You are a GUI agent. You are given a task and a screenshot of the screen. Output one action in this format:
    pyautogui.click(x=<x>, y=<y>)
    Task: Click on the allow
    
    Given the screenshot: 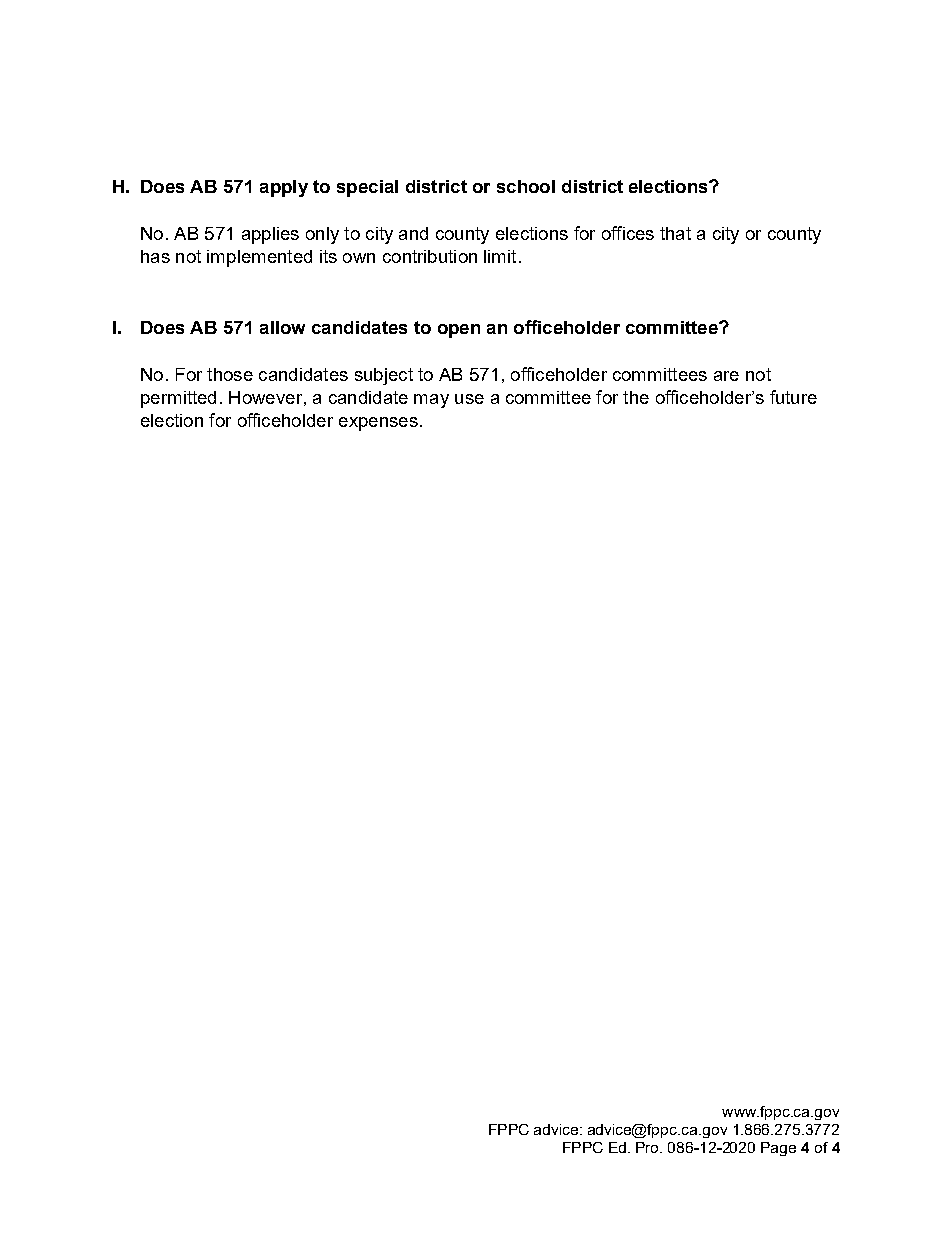 What is the action you would take?
    pyautogui.click(x=282, y=327)
